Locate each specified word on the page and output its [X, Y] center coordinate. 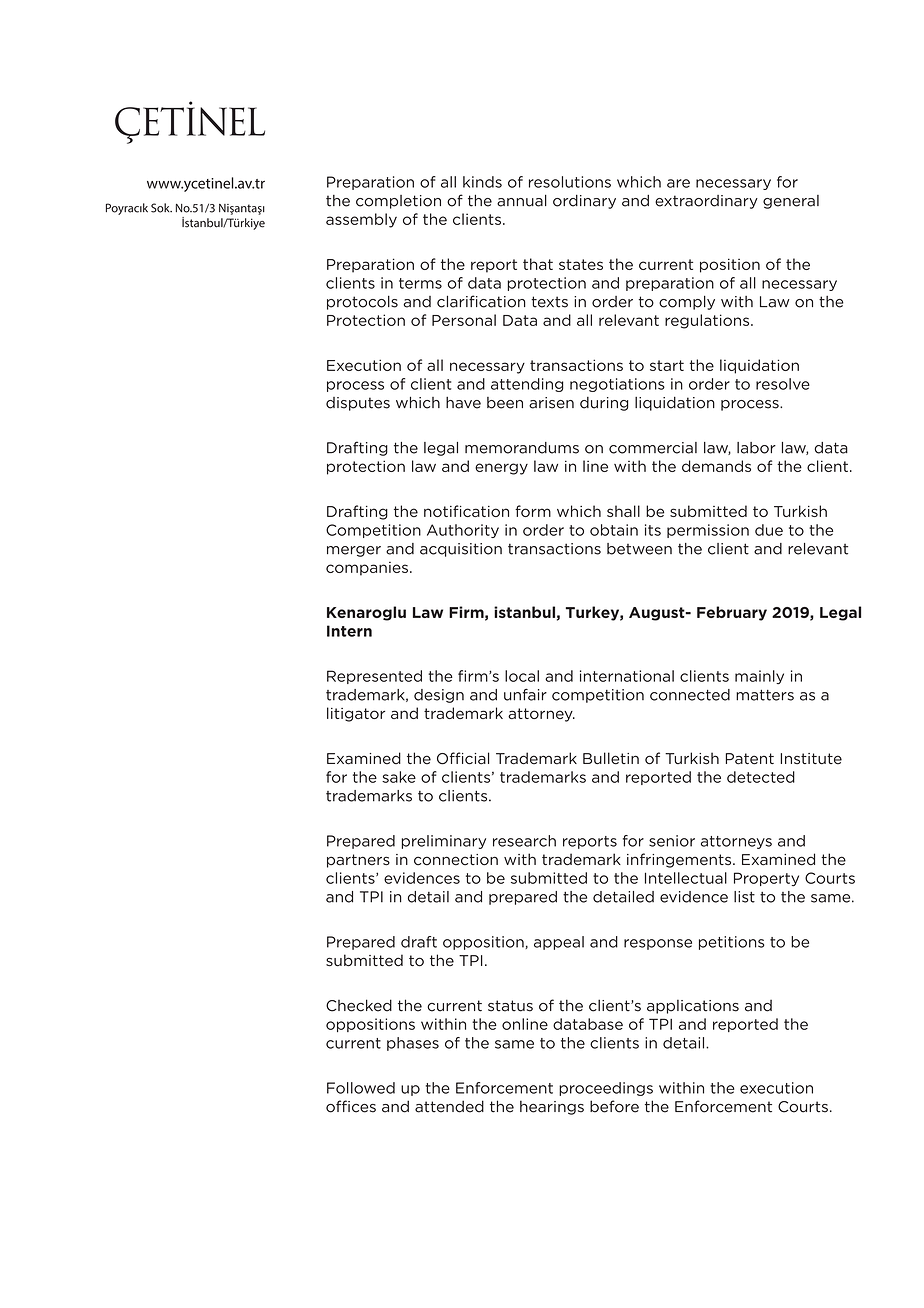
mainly [759, 677]
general [791, 202]
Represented [374, 677]
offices [351, 1106]
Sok [161, 208]
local [522, 676]
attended [449, 1106]
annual [522, 200]
